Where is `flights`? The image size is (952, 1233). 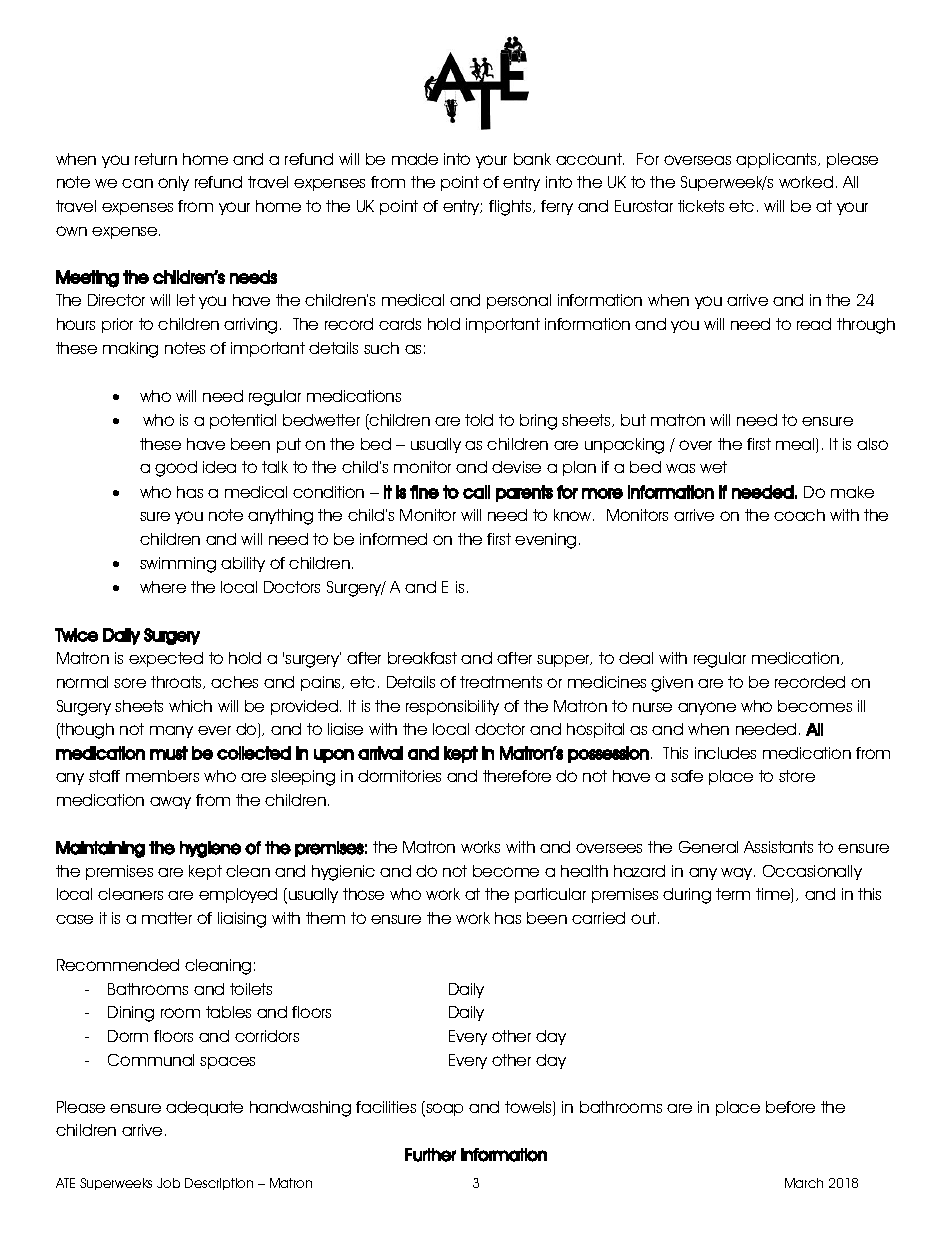
flights is located at coordinates (511, 208).
